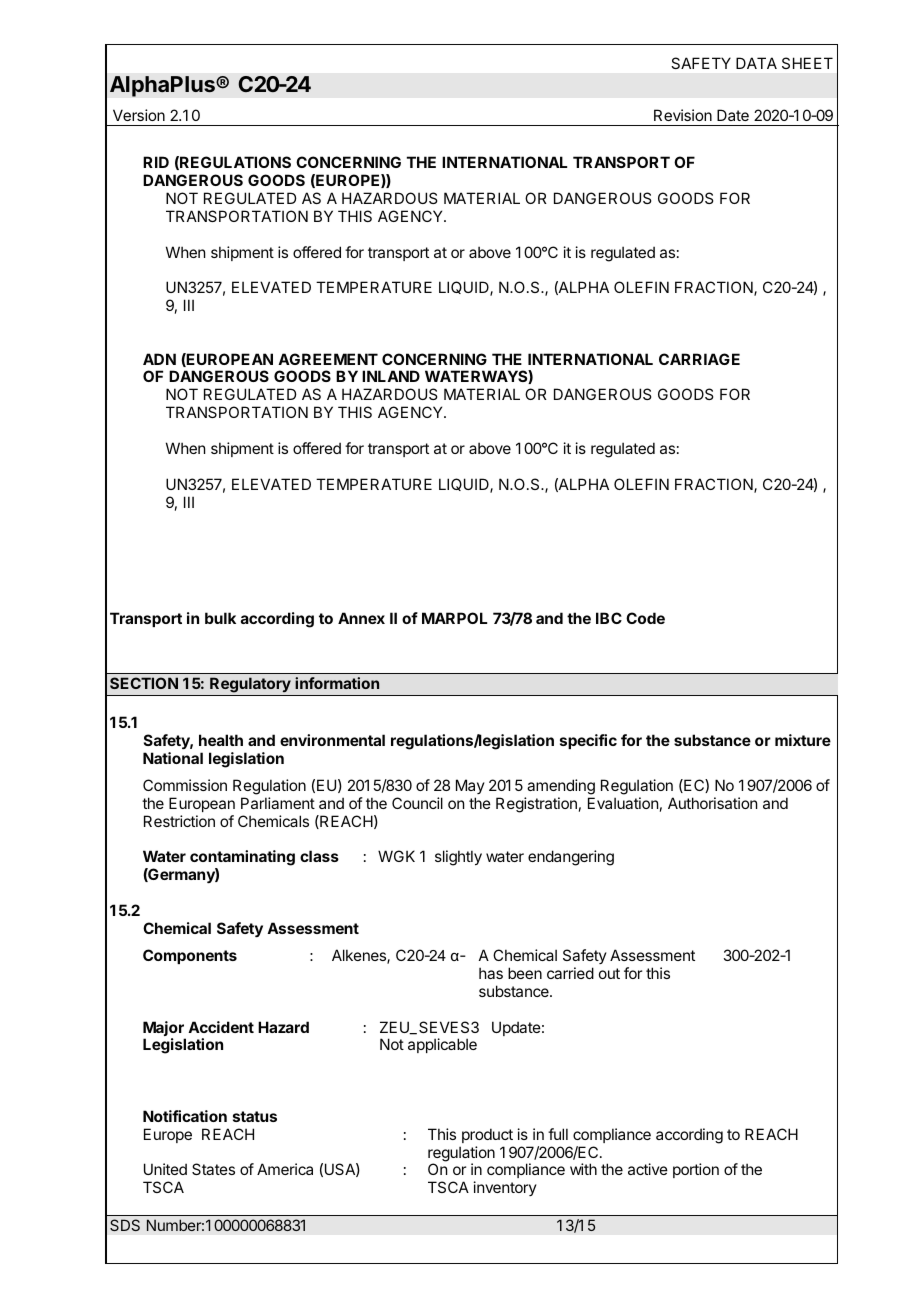 The image size is (924, 1308). What do you see at coordinates (139, 115) in the image?
I see `Version` at bounding box center [139, 115].
